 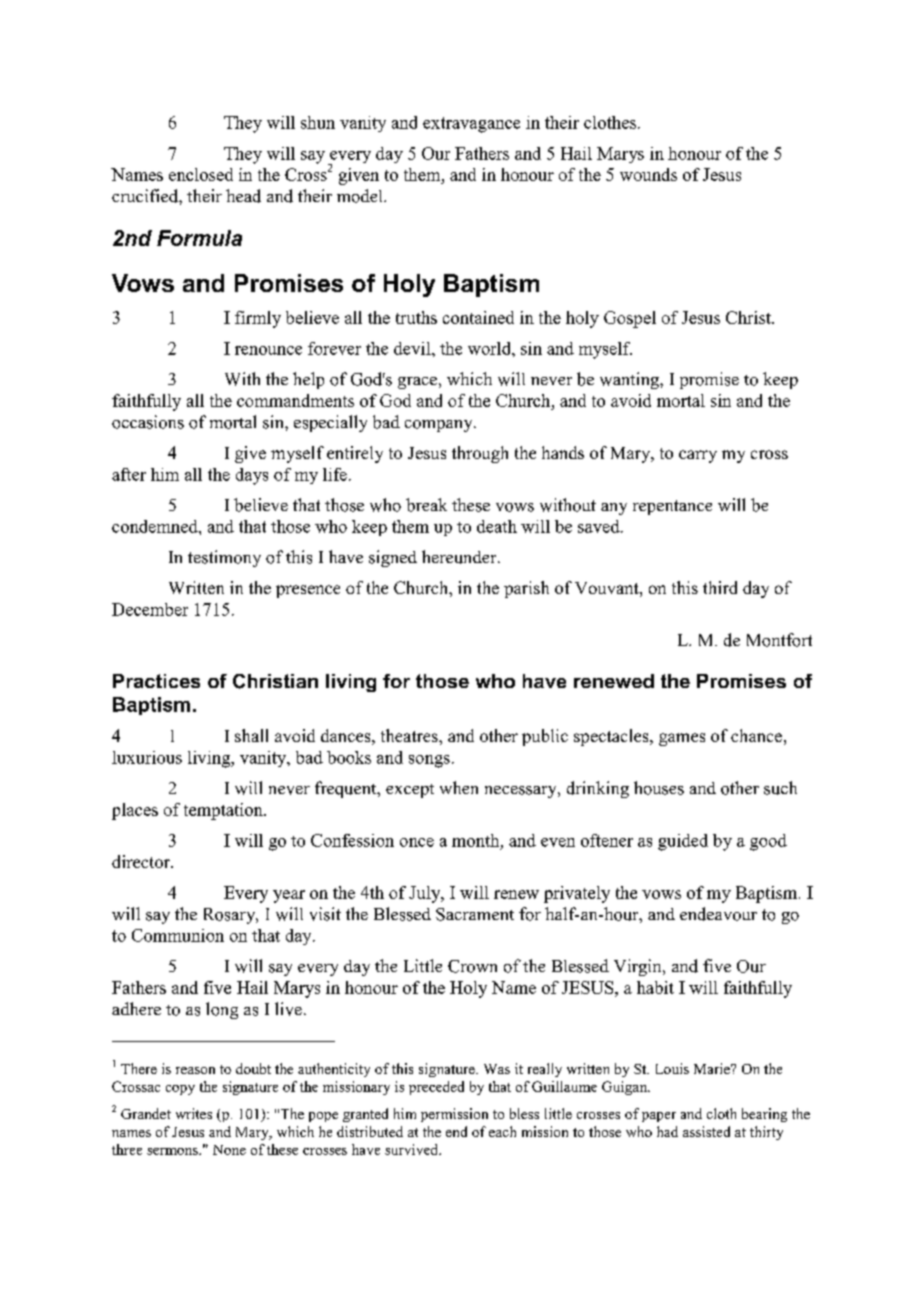 What do you see at coordinates (526, 589) in the document?
I see `parish` at bounding box center [526, 589].
